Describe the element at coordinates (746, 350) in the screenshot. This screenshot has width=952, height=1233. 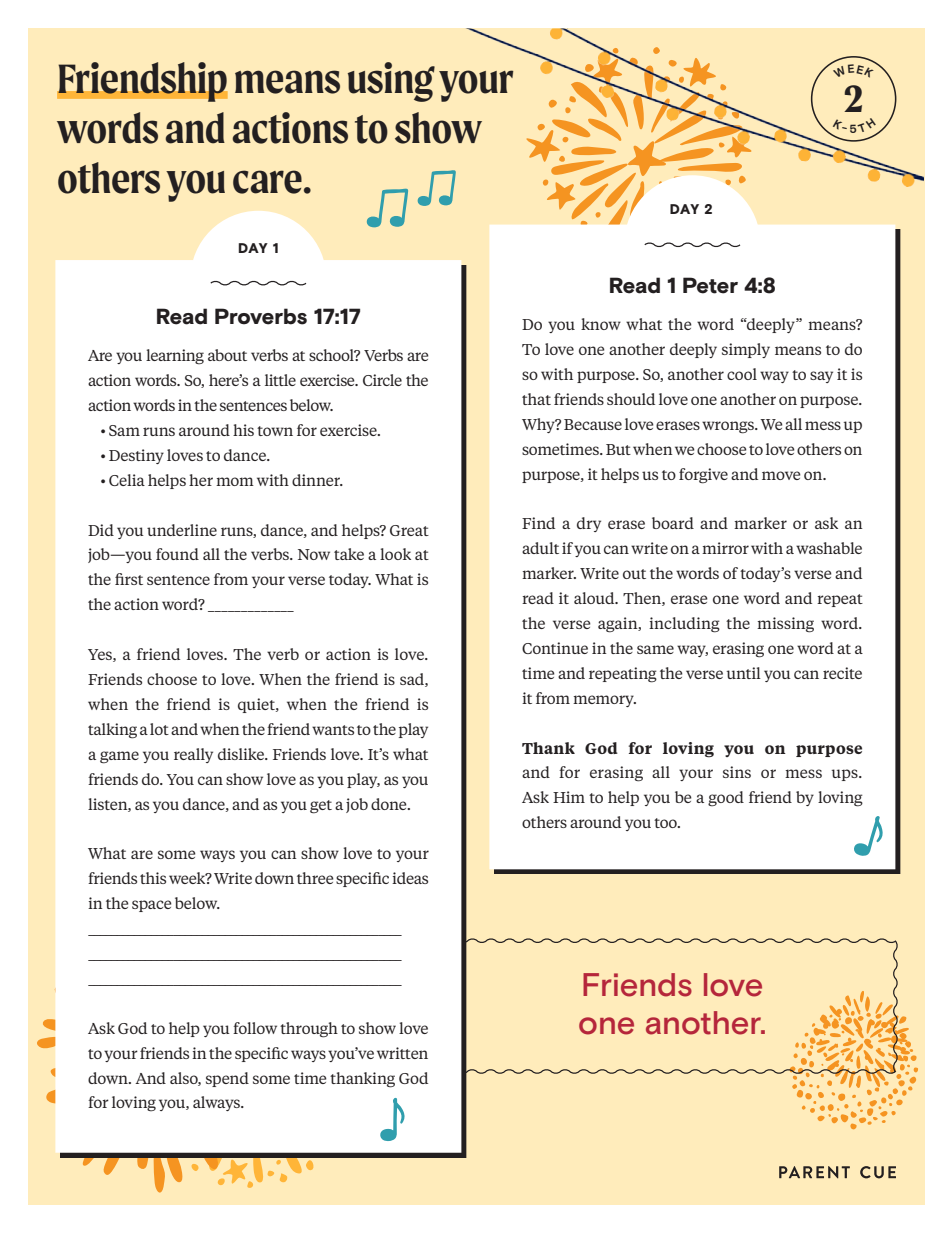
I see `simply` at that location.
